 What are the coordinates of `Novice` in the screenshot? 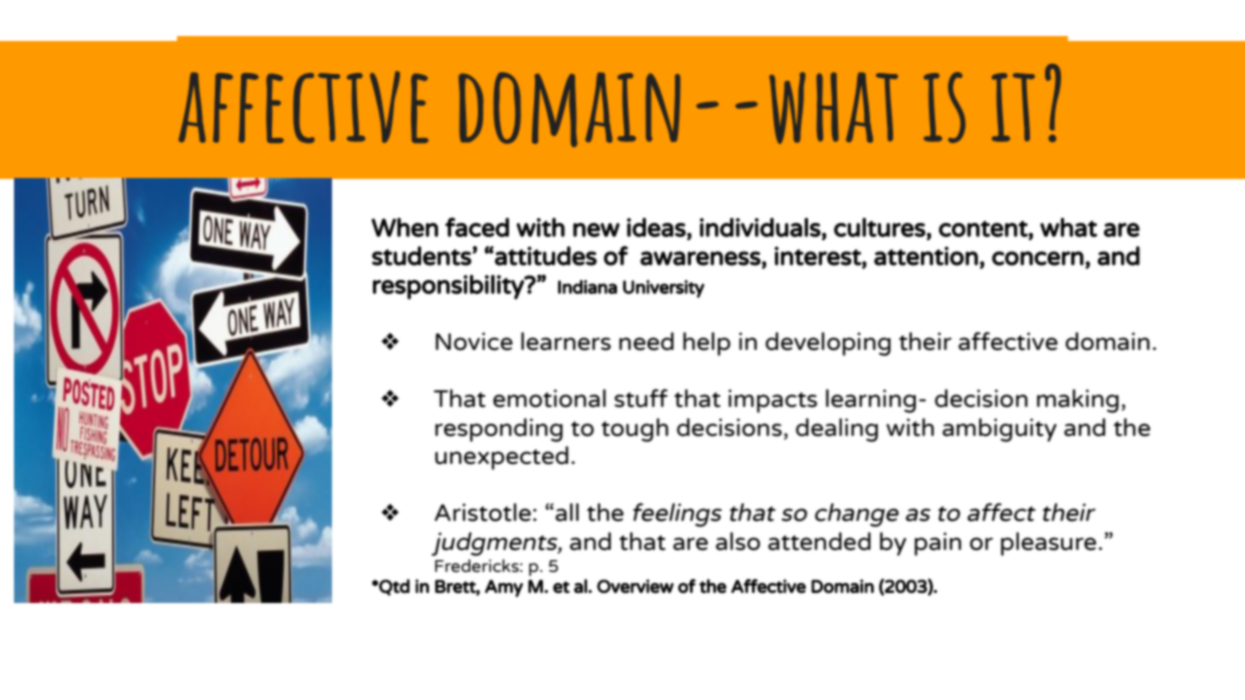 It's located at (474, 341).
